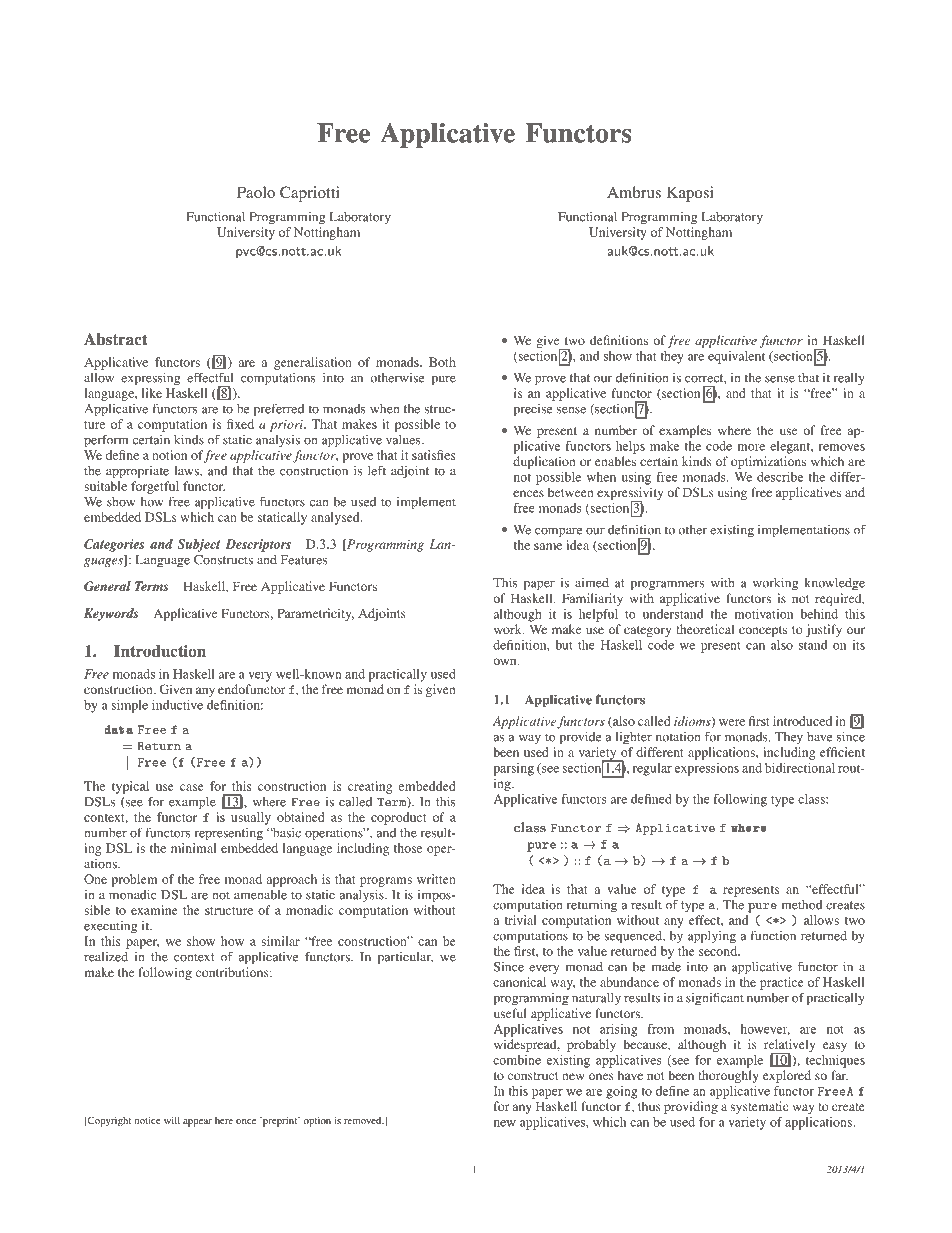 The width and height of the screenshot is (952, 1233). Describe the element at coordinates (517, 1060) in the screenshot. I see `combine` at that location.
